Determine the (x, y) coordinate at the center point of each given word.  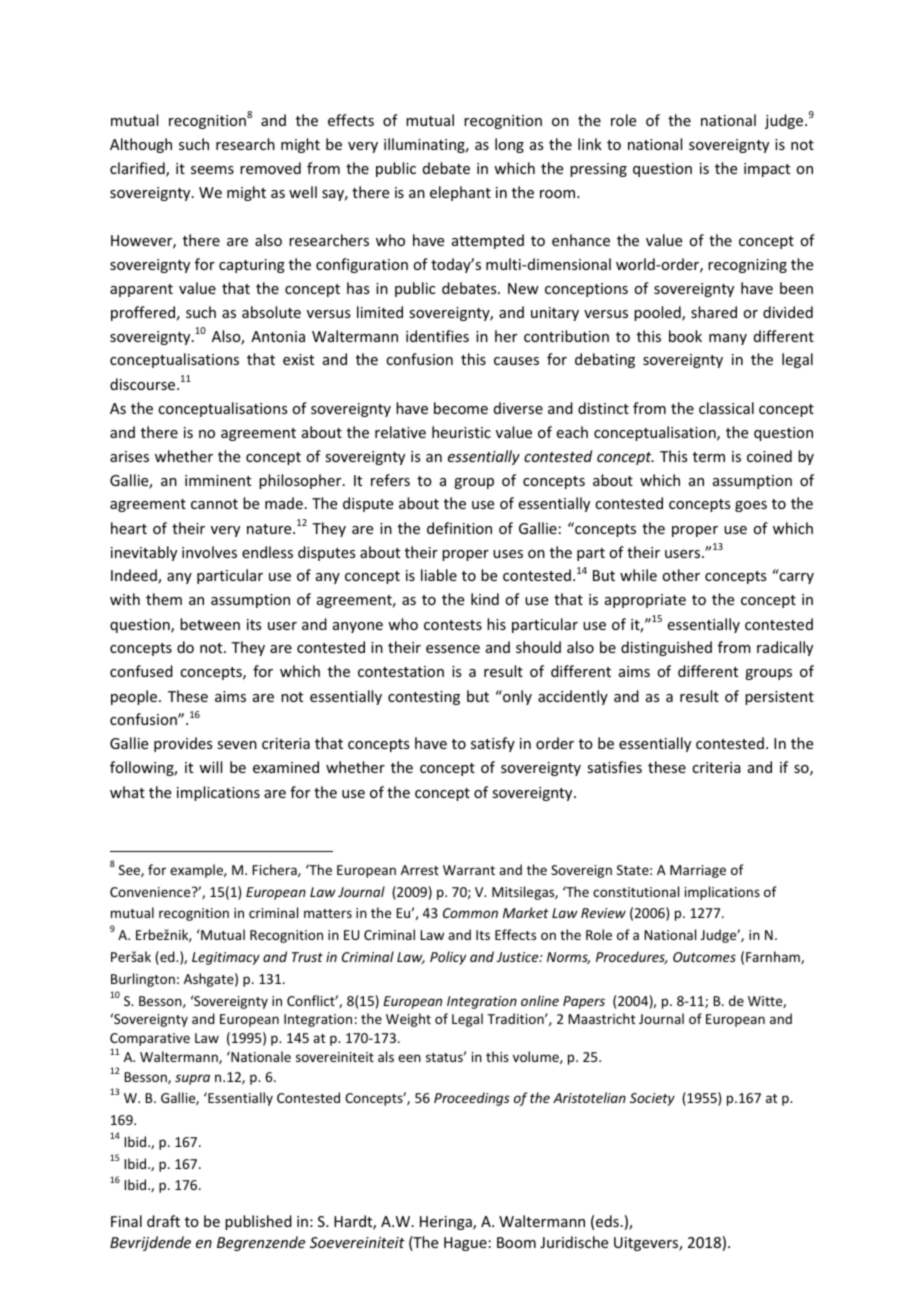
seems (212, 170)
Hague (465, 1244)
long (509, 145)
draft (163, 1221)
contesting (424, 698)
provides (183, 744)
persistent (779, 698)
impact (767, 170)
